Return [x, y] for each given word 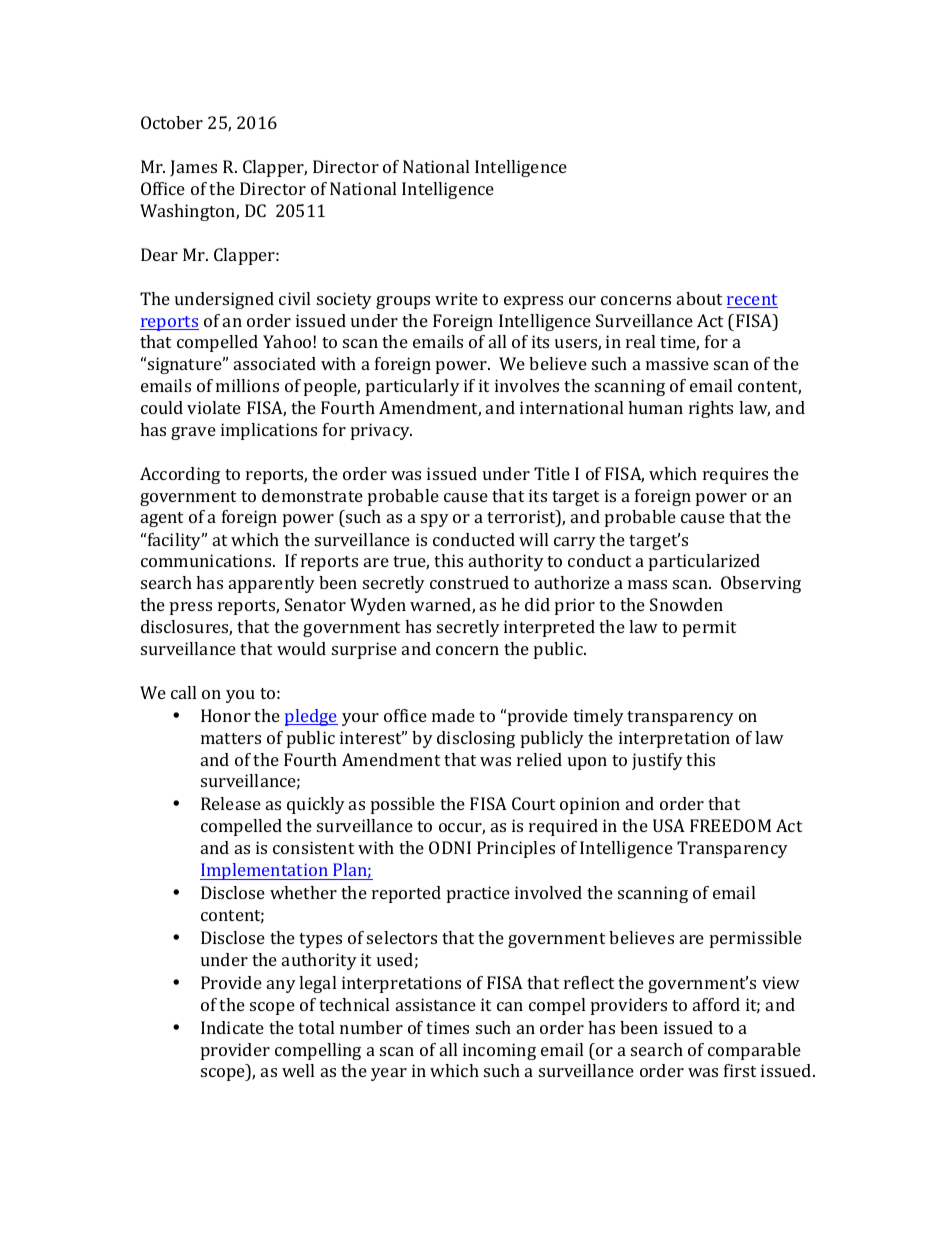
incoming [499, 1051]
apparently [272, 584]
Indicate [232, 1027]
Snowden [686, 604]
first [740, 1070]
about [699, 298]
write [456, 298]
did [537, 604]
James [193, 168]
